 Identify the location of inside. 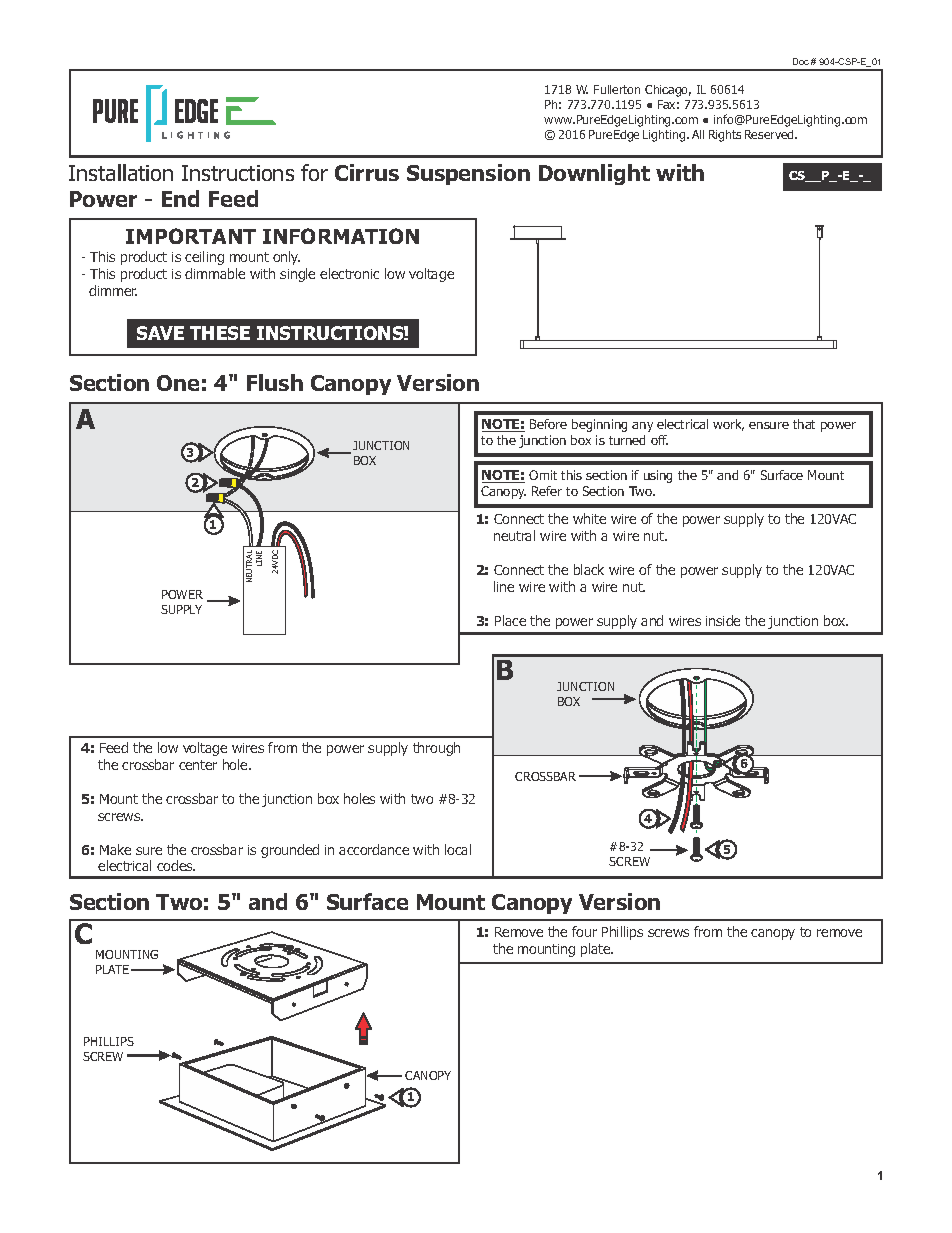
(723, 620).
